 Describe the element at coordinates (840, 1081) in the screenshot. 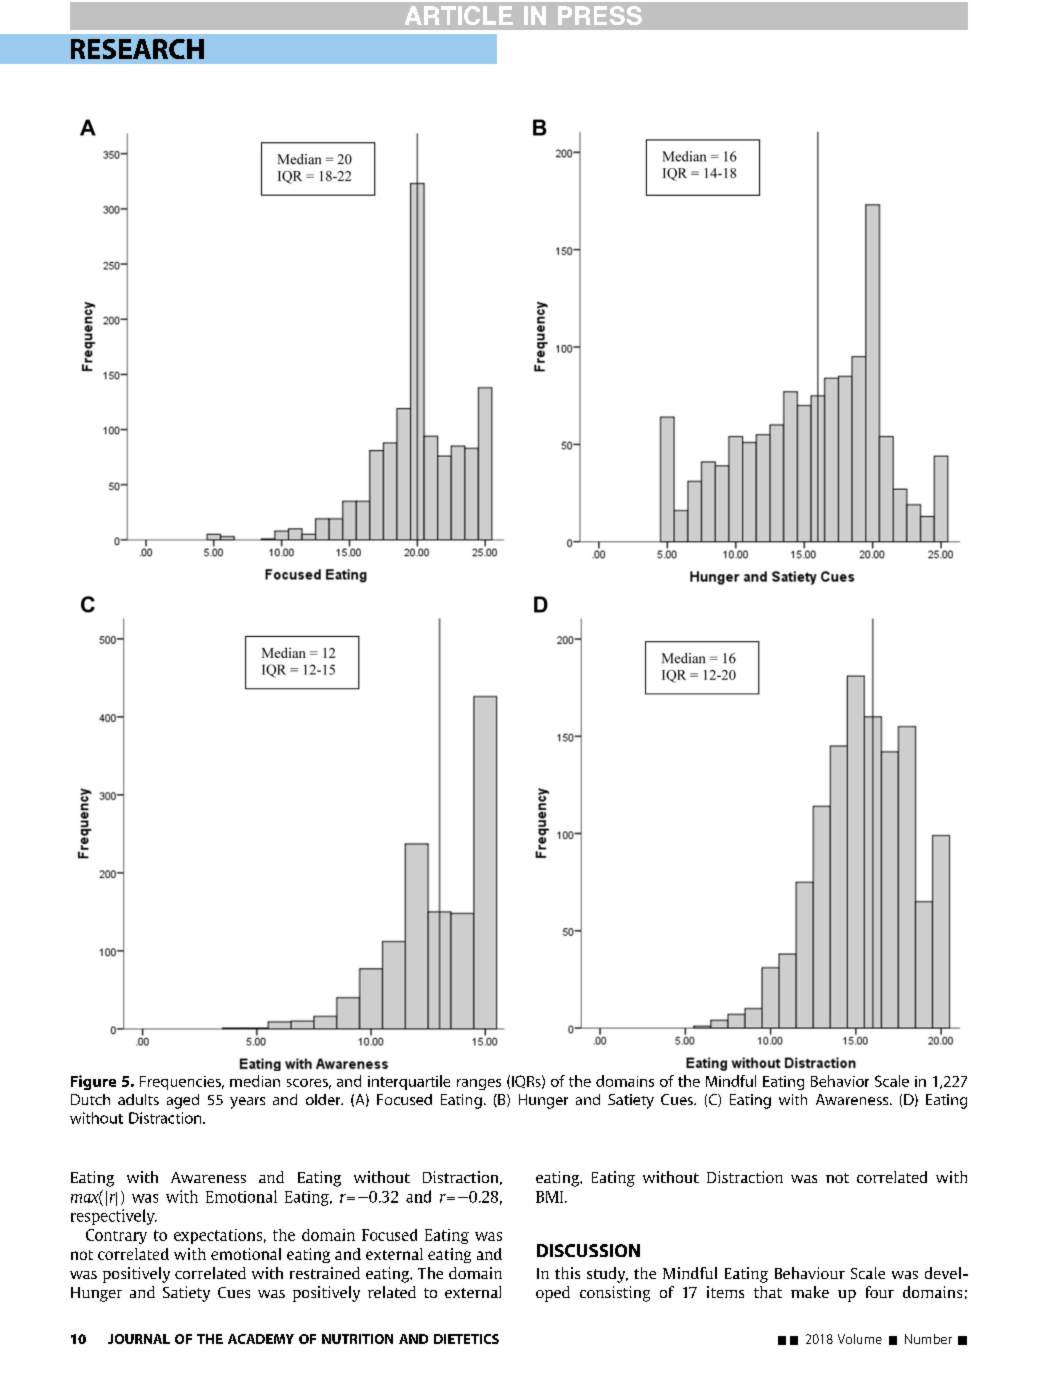

I see `Behavior` at that location.
